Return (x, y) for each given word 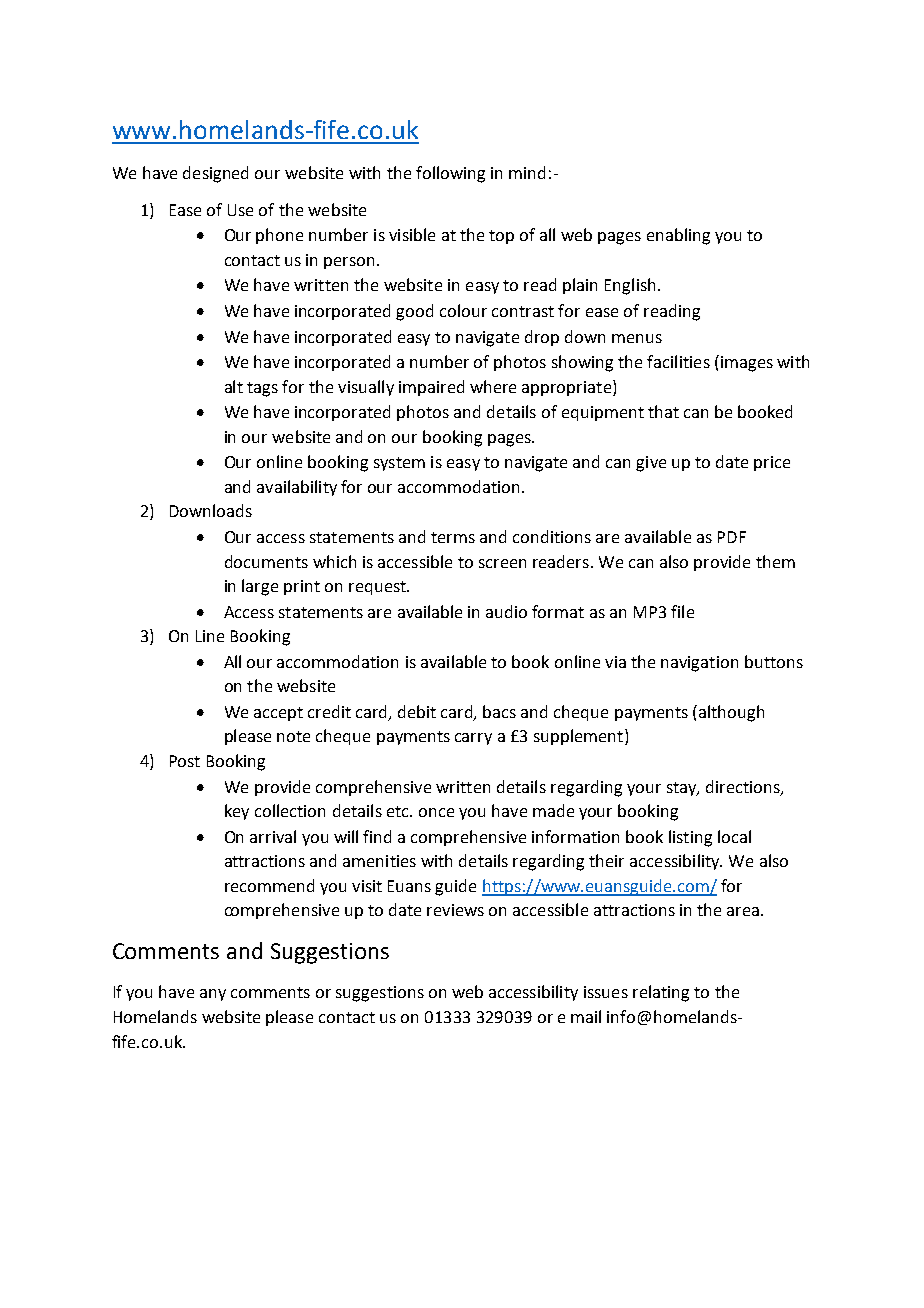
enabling (678, 236)
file (682, 611)
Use (240, 210)
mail (586, 1016)
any (213, 995)
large (260, 587)
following (450, 174)
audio (506, 611)
